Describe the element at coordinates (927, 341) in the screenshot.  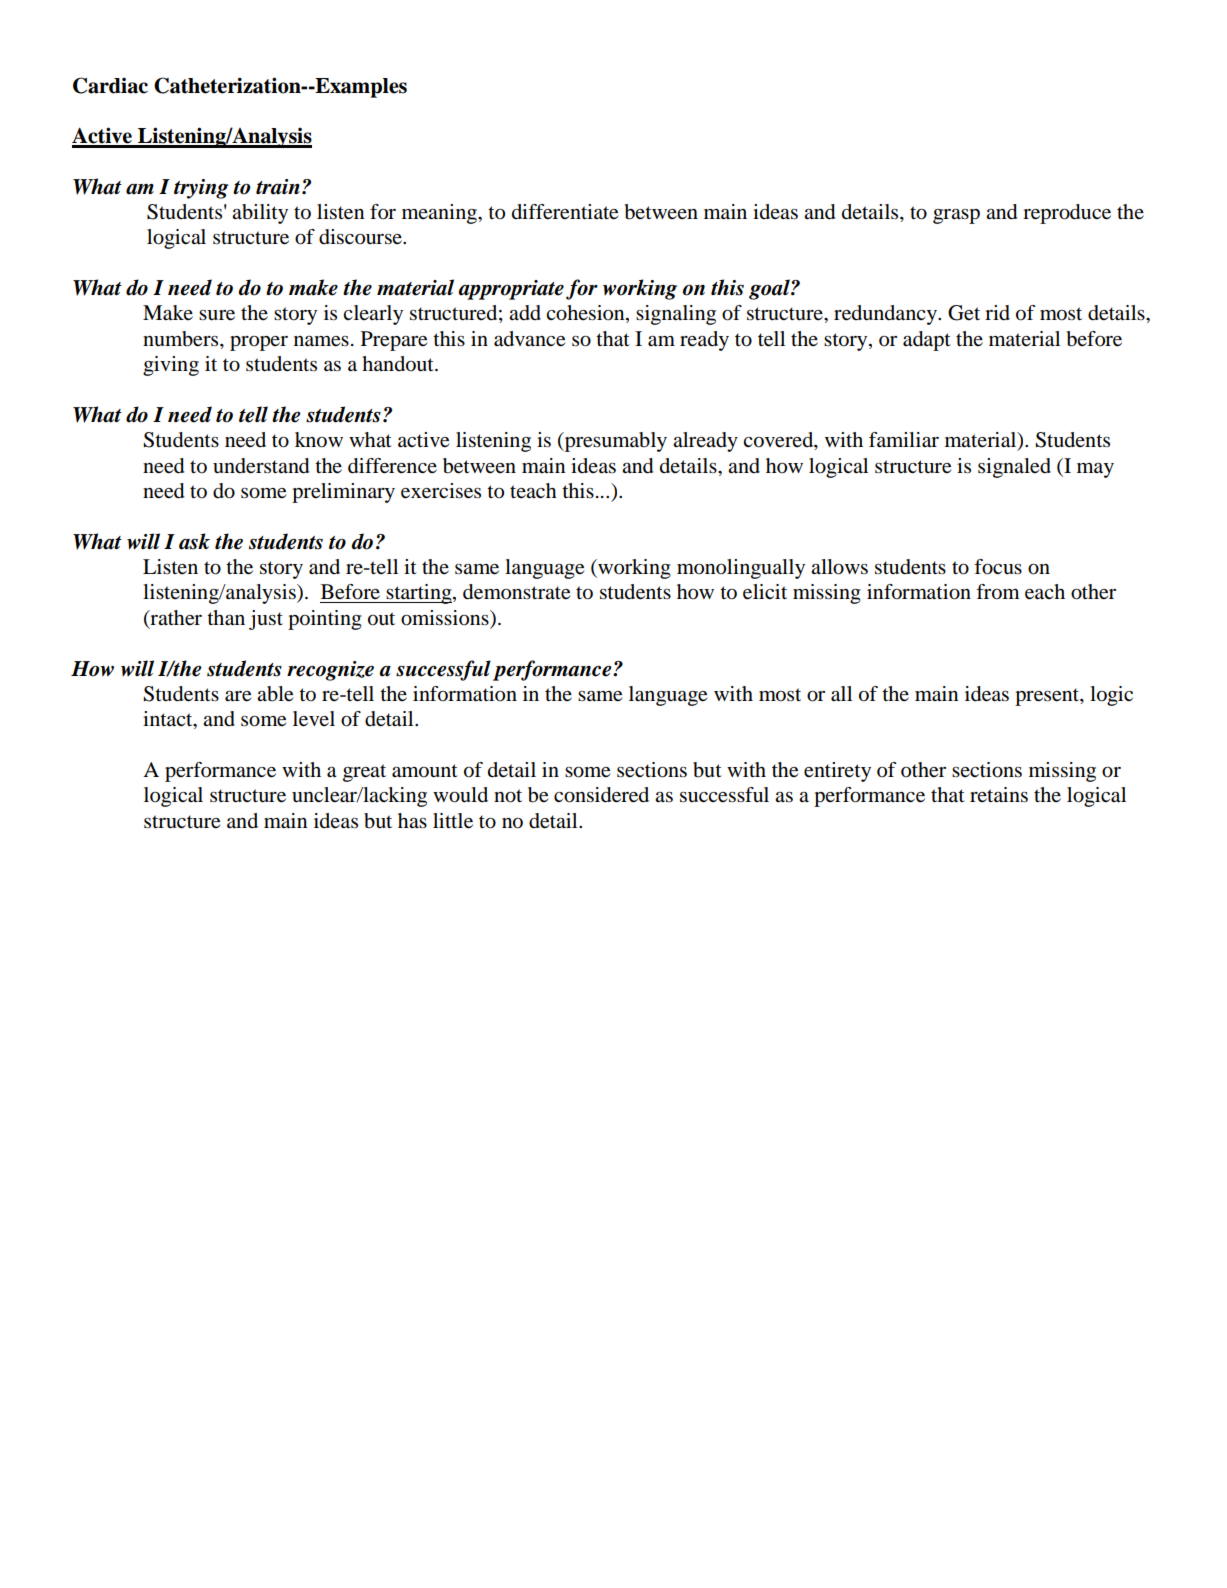
I see `adapt` at that location.
